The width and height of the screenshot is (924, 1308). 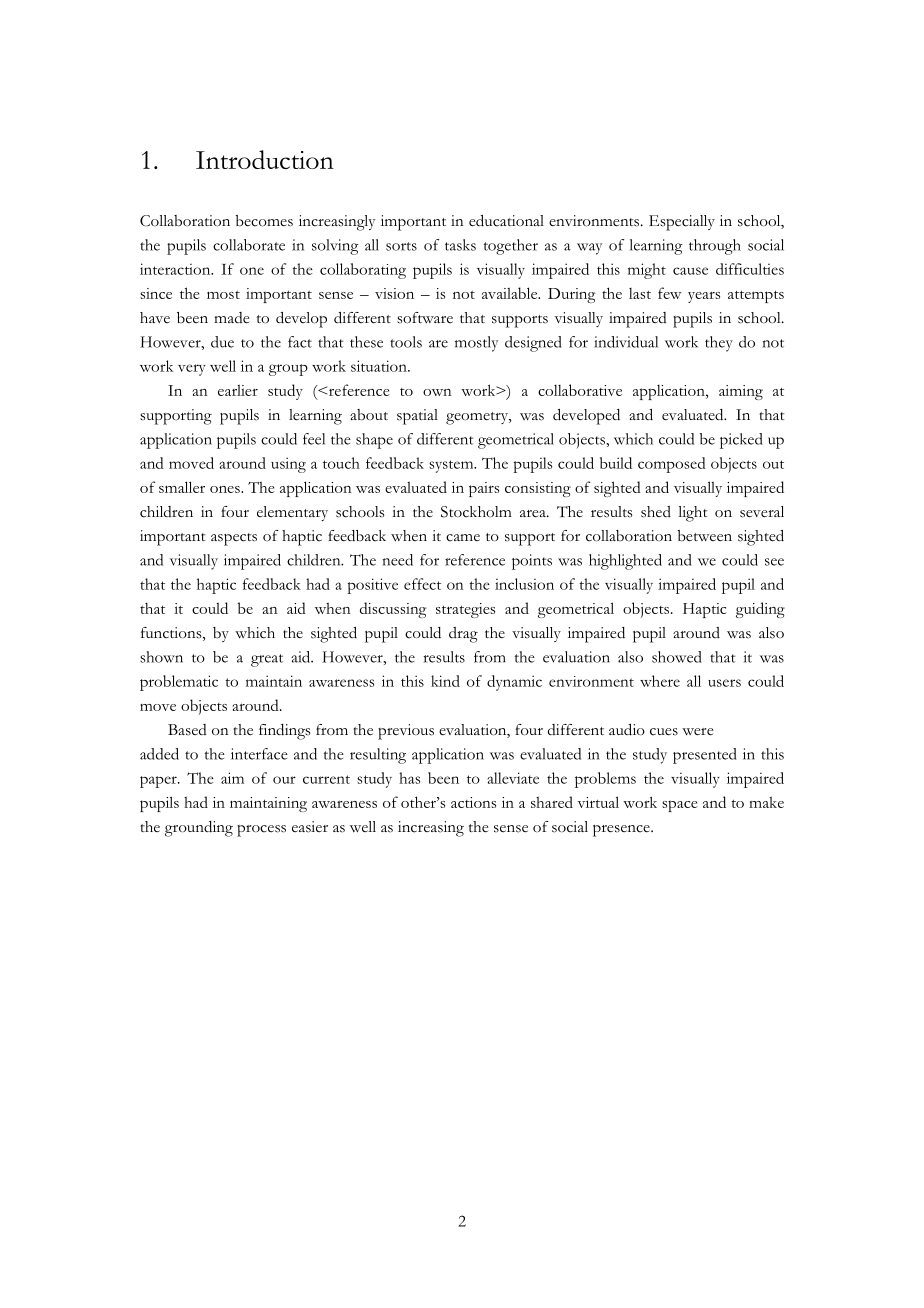 What do you see at coordinates (760, 610) in the screenshot?
I see `guiding` at bounding box center [760, 610].
